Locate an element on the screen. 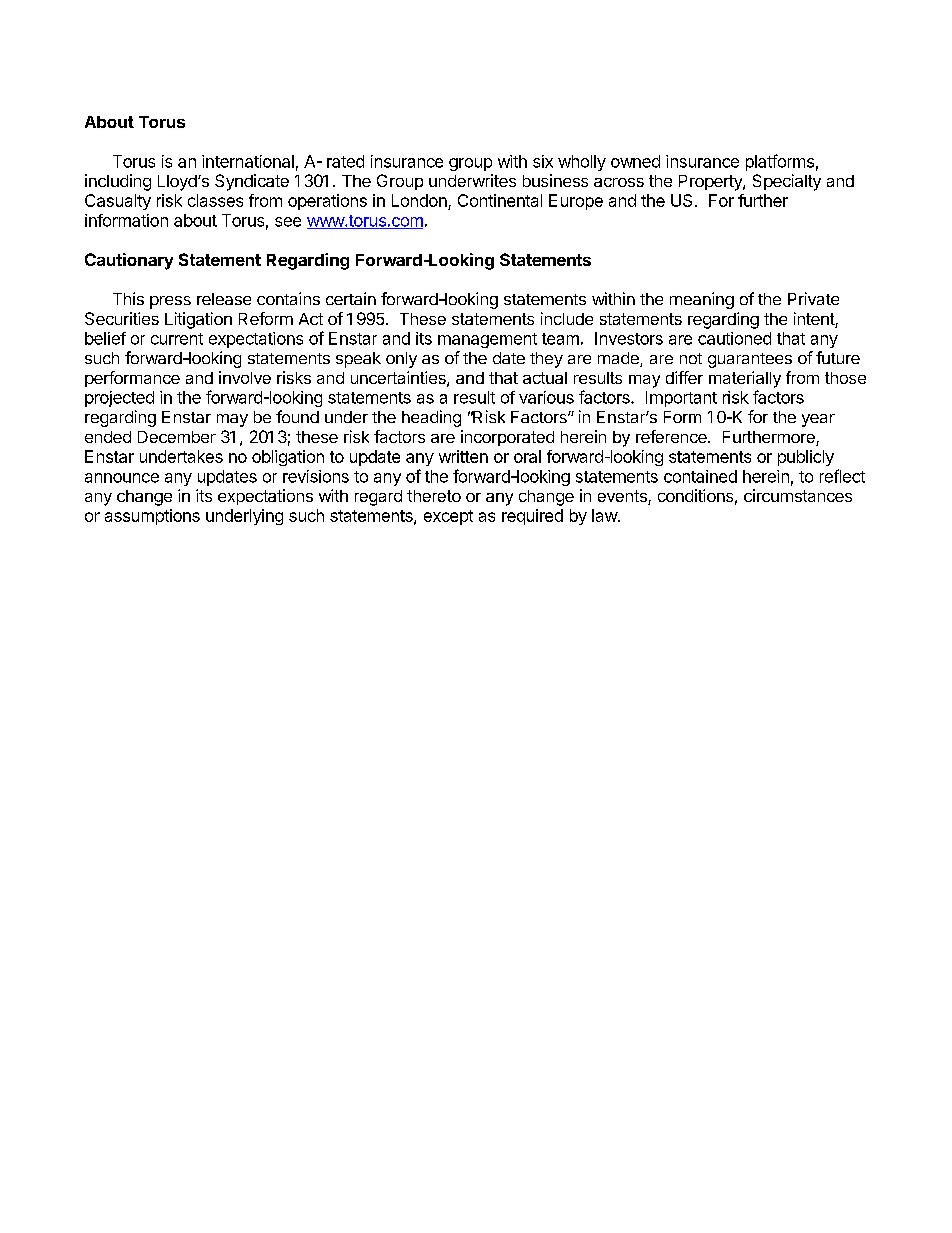 The width and height of the screenshot is (952, 1233). six is located at coordinates (543, 161).
